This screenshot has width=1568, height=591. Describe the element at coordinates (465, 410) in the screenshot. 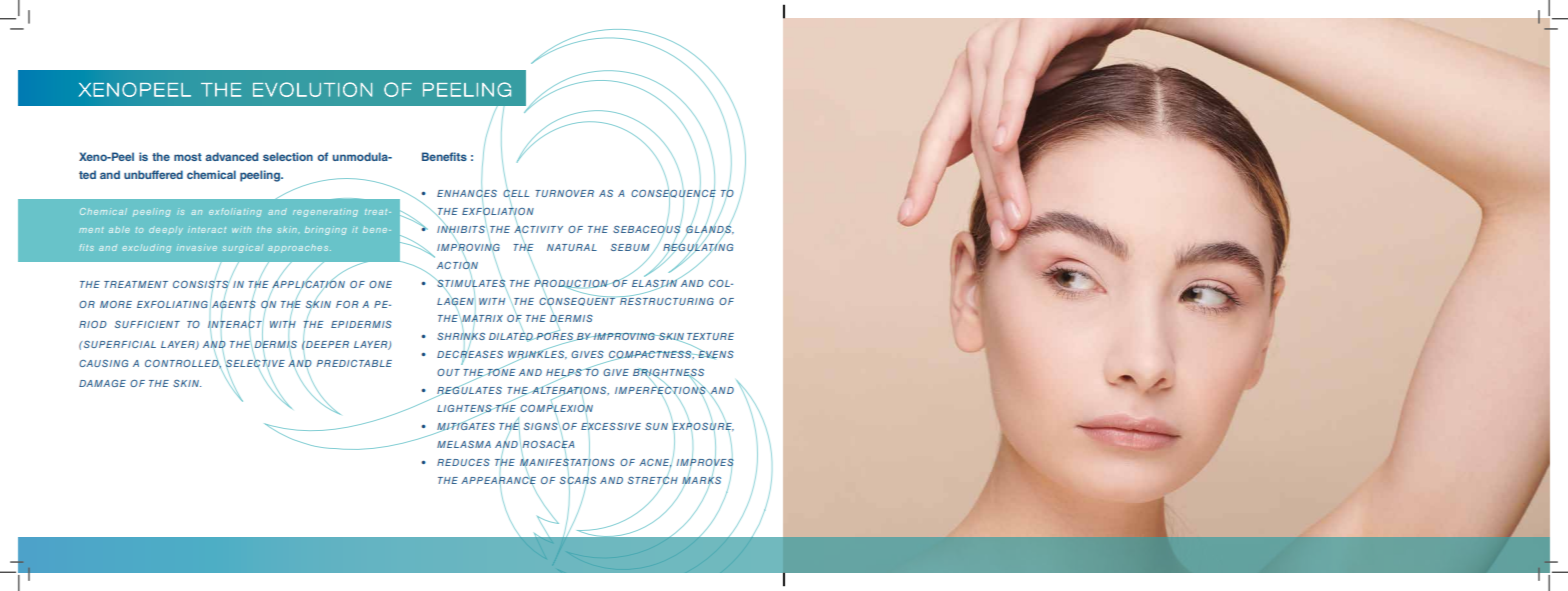

I see `LIGHTENS` at that location.
